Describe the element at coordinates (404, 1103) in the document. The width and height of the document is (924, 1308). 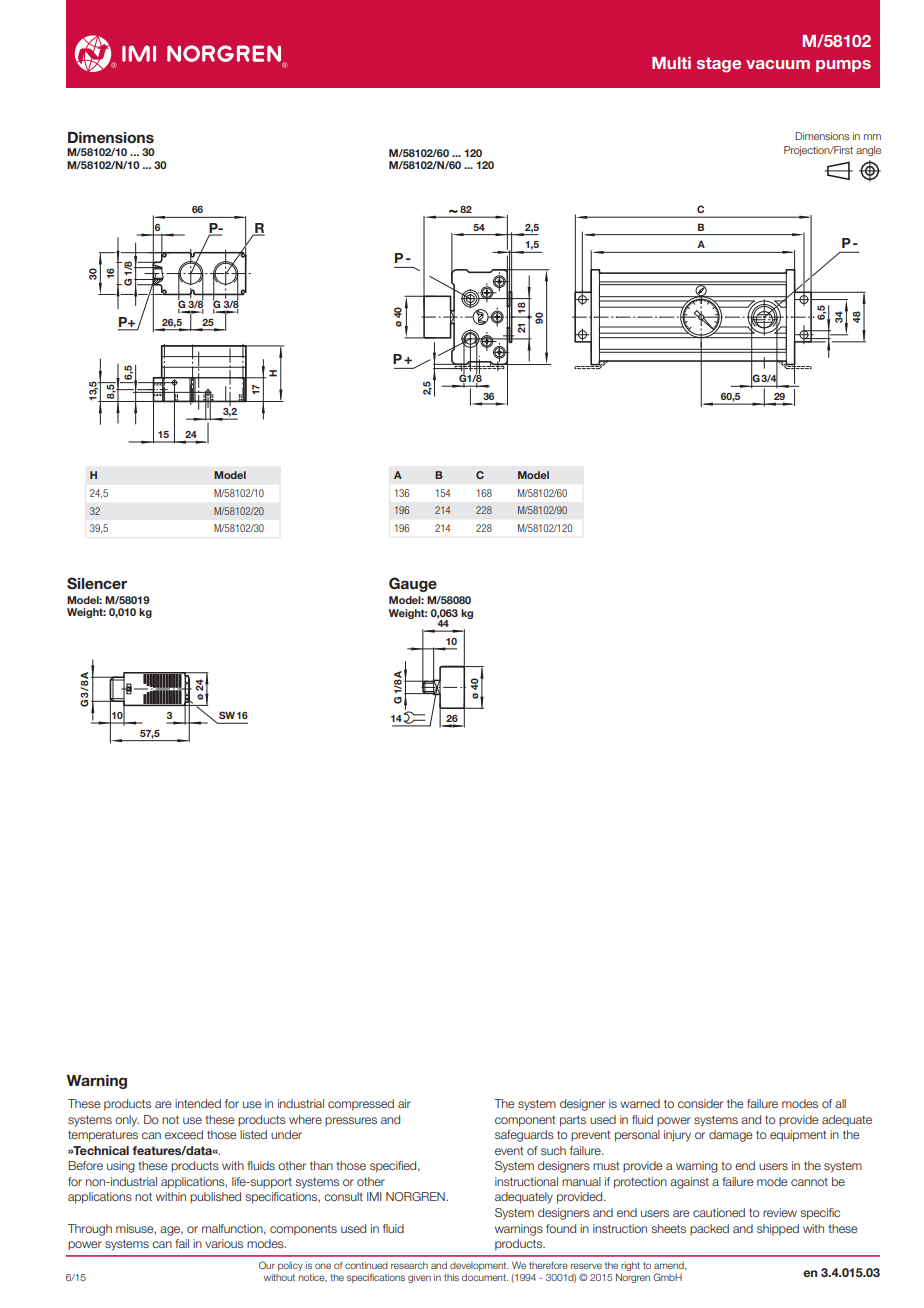
I see `air` at that location.
